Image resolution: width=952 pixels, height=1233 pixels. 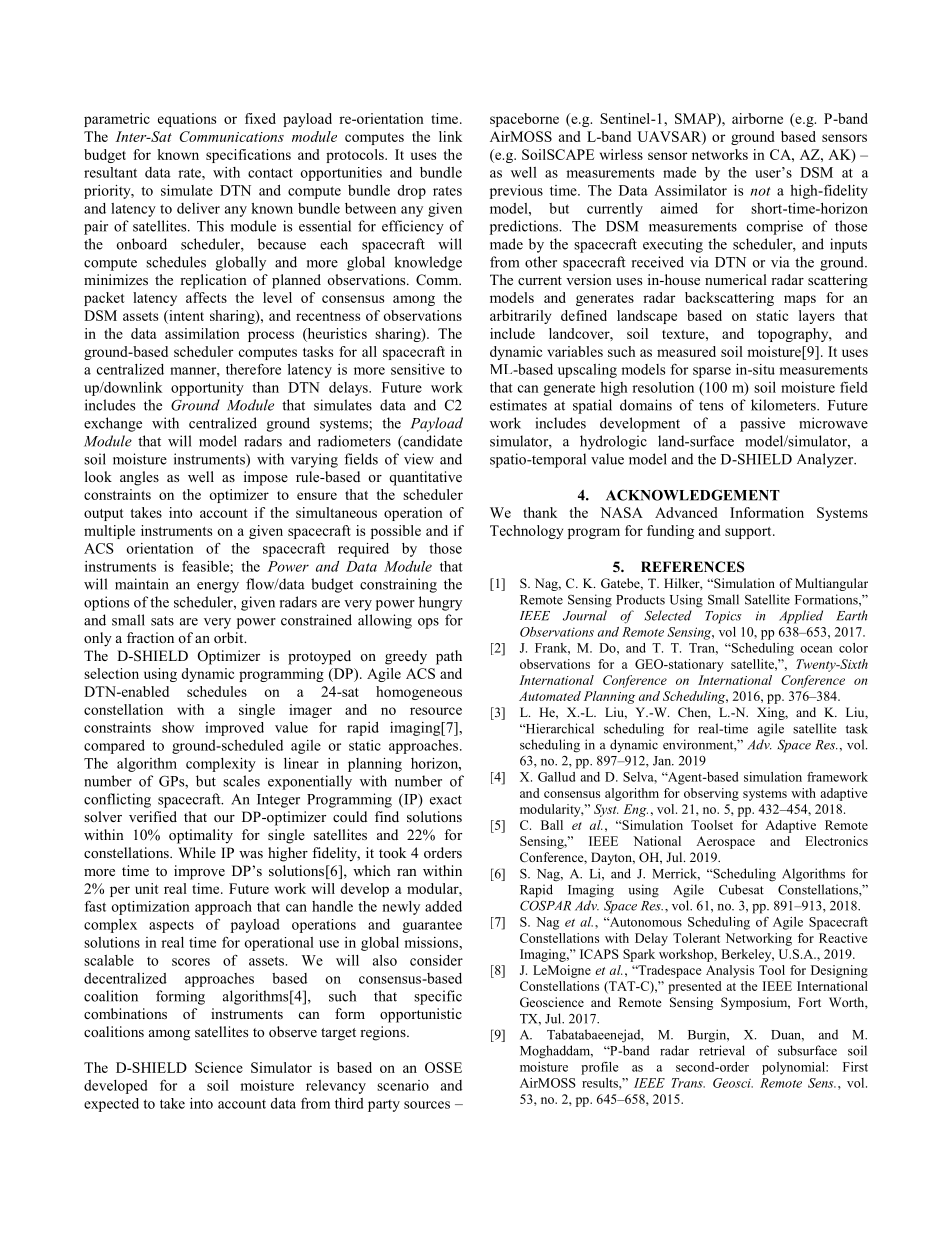 I want to click on equations, so click(x=187, y=120).
